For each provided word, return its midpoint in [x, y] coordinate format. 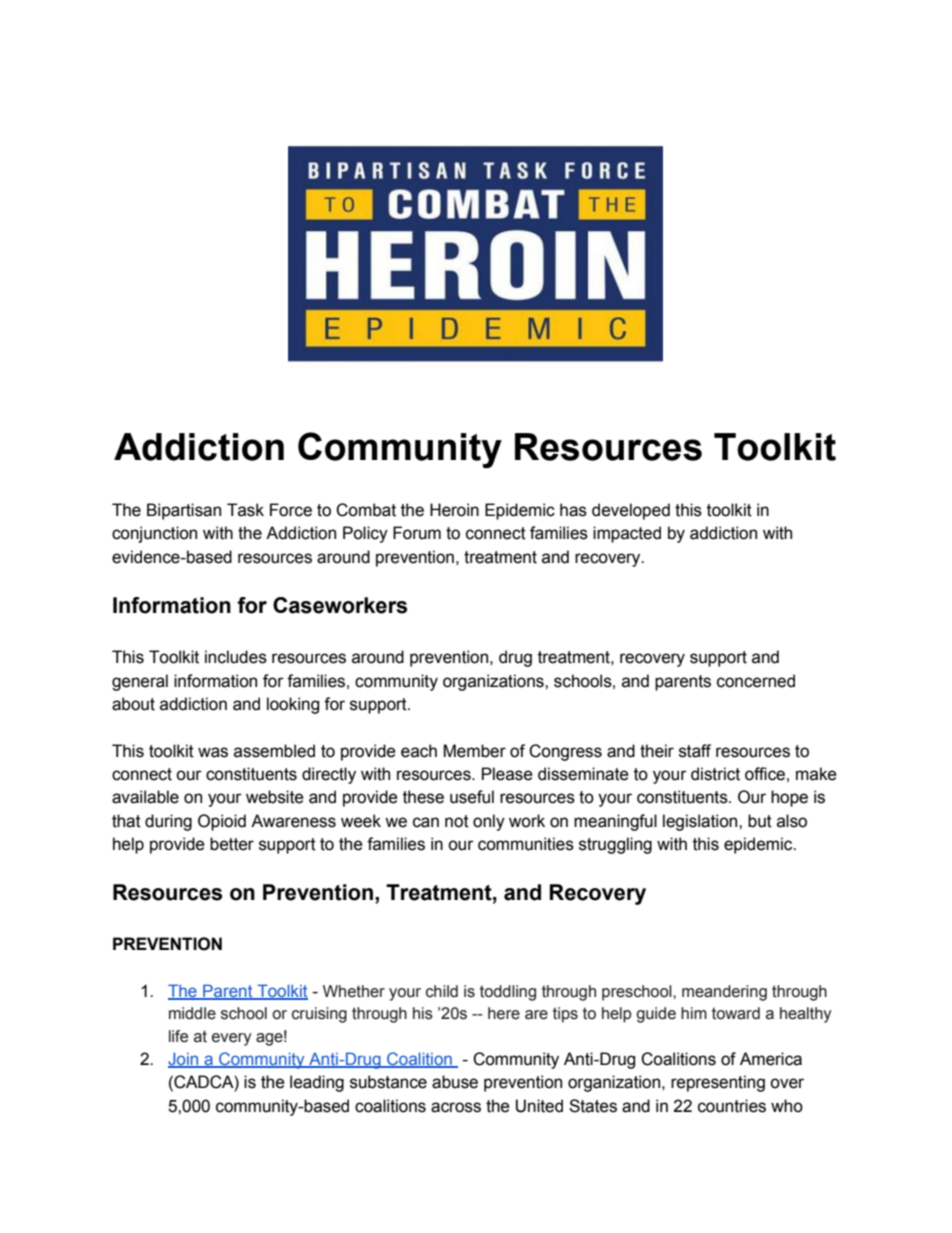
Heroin [454, 510]
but [760, 821]
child [442, 991]
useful [472, 797]
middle [192, 1013]
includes [236, 657]
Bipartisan [184, 511]
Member [474, 751]
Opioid [222, 822]
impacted [627, 534]
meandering [724, 993]
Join [184, 1060]
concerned [756, 681]
